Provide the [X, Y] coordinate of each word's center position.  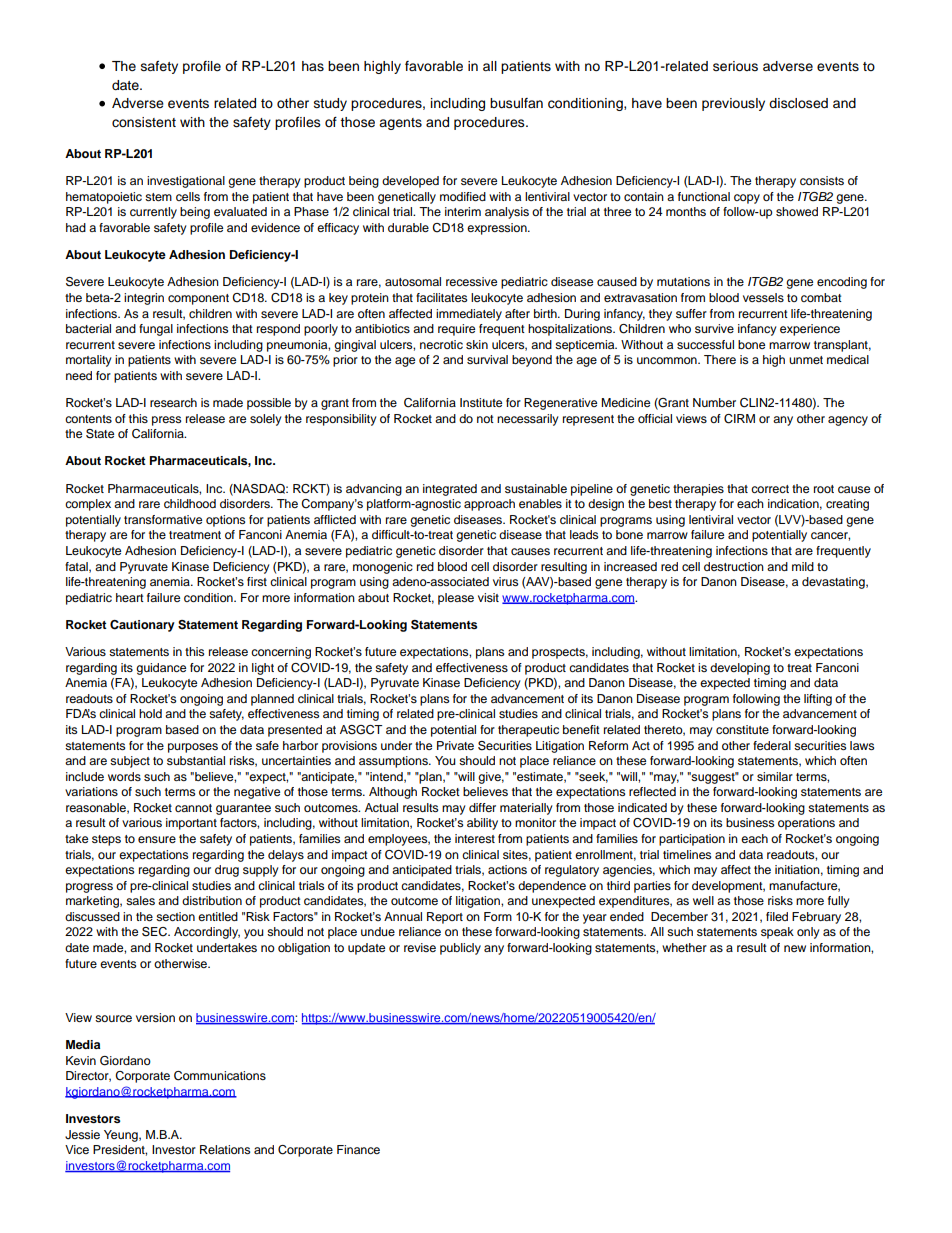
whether [684, 947]
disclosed [798, 103]
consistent [144, 122]
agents [400, 124]
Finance [358, 1149]
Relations [225, 1149]
